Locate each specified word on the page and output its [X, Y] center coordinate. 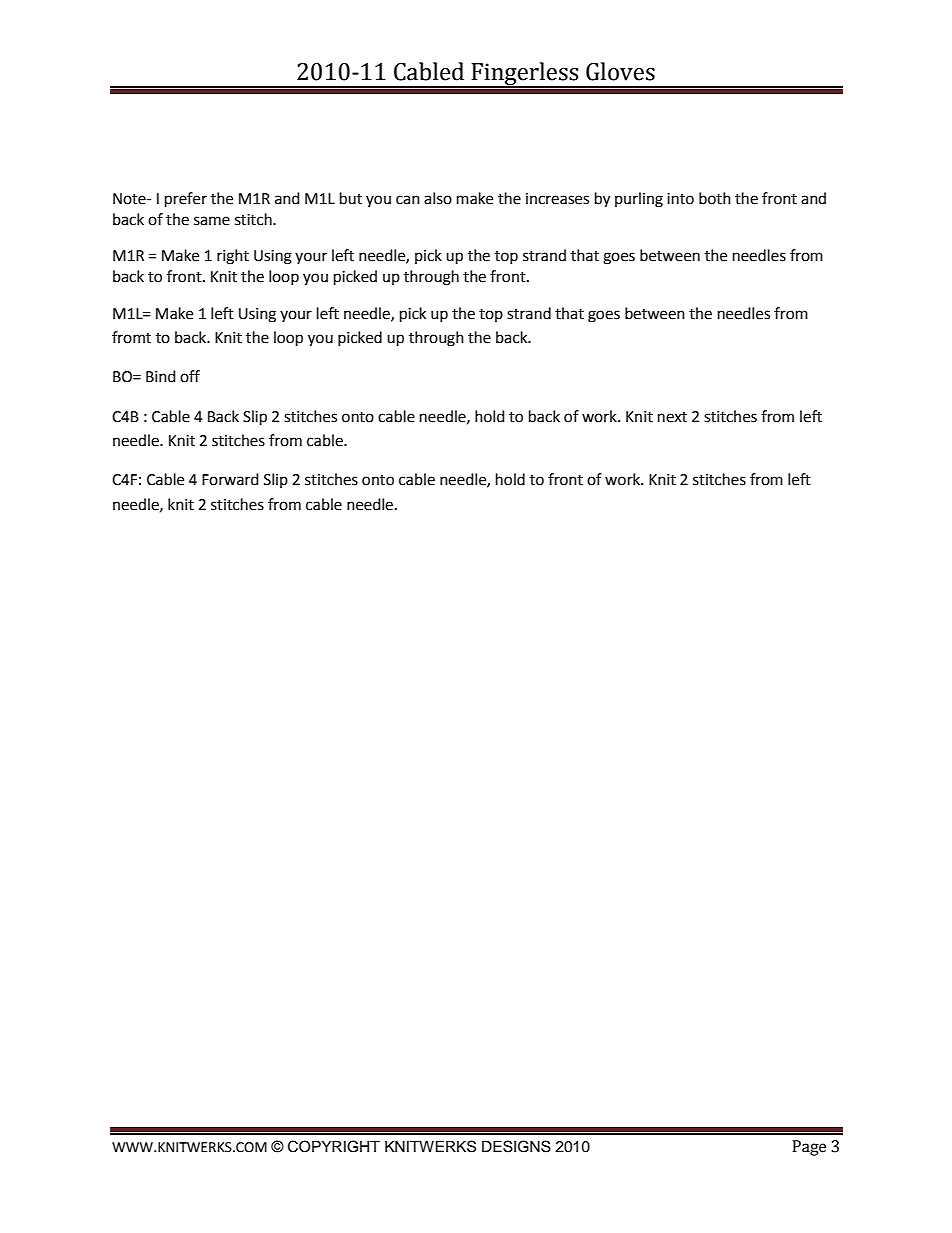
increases [557, 199]
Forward [230, 479]
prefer [186, 200]
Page [809, 1148]
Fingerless [525, 75]
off [190, 376]
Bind [161, 376]
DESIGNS [516, 1146]
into [680, 199]
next [672, 417]
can [408, 200]
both [715, 198]
